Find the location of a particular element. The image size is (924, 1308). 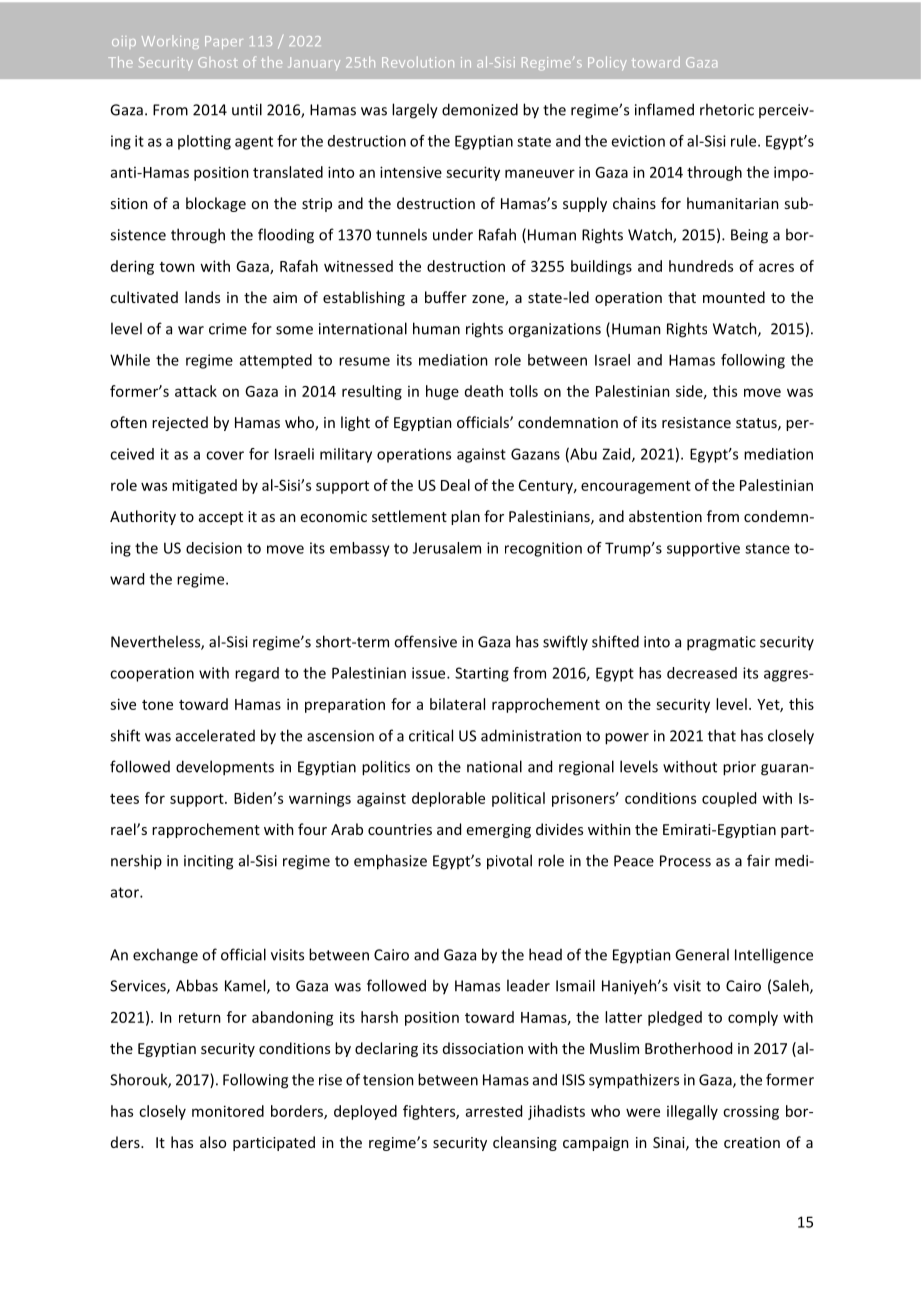

illegally is located at coordinates (692, 1112).
